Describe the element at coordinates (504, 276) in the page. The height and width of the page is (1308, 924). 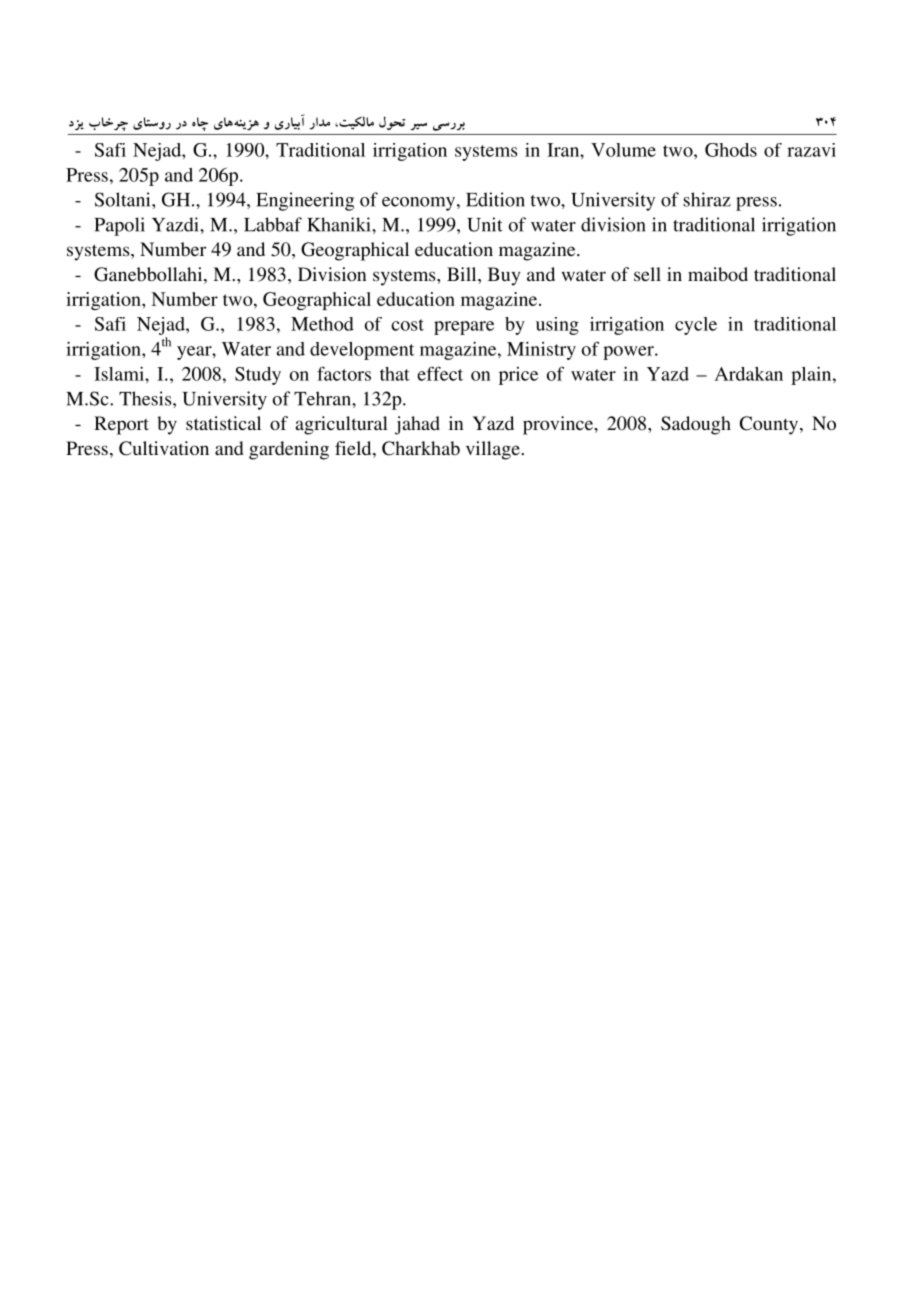
I see `Buy` at that location.
